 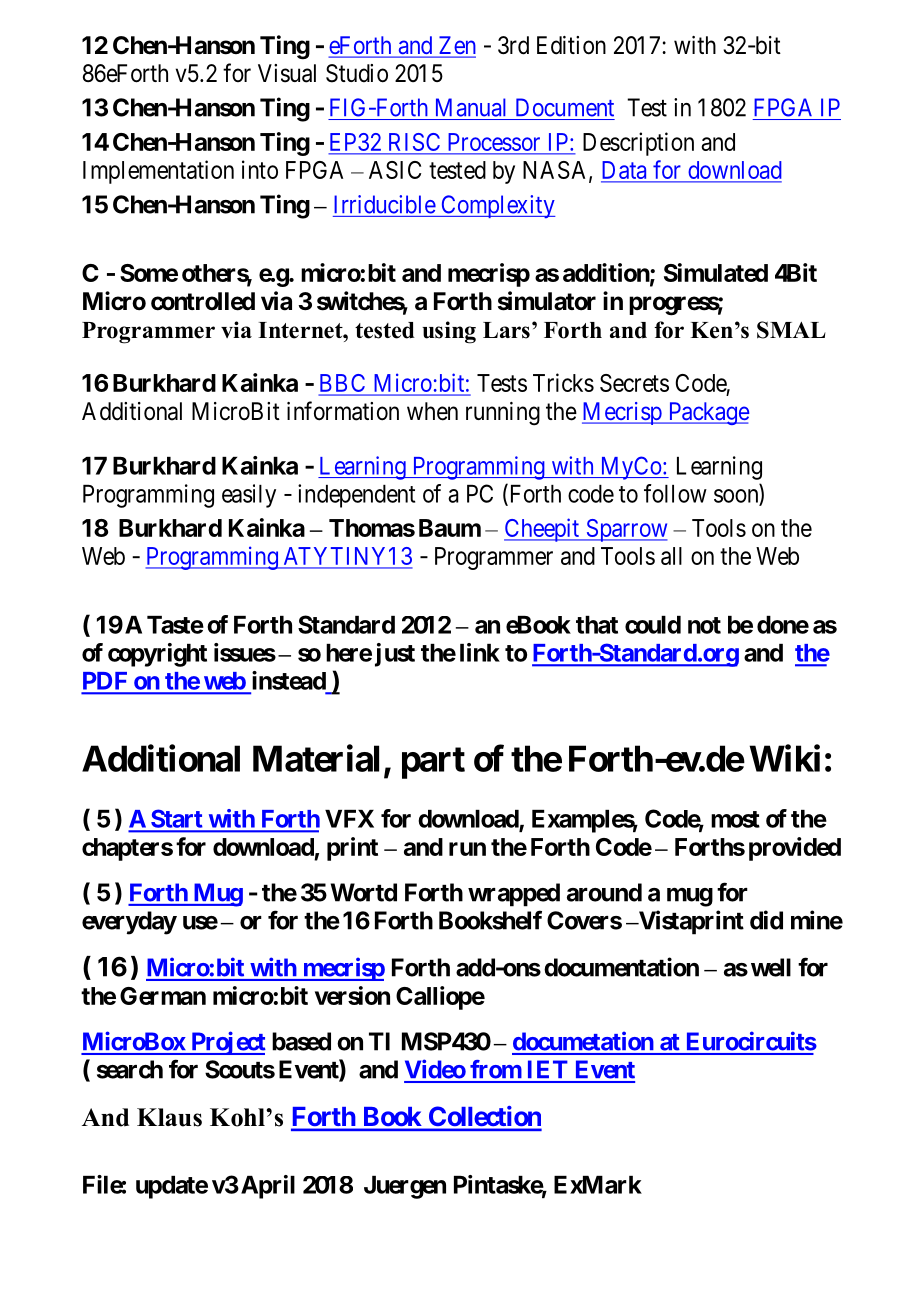 What do you see at coordinates (177, 820) in the screenshot?
I see `Start` at bounding box center [177, 820].
